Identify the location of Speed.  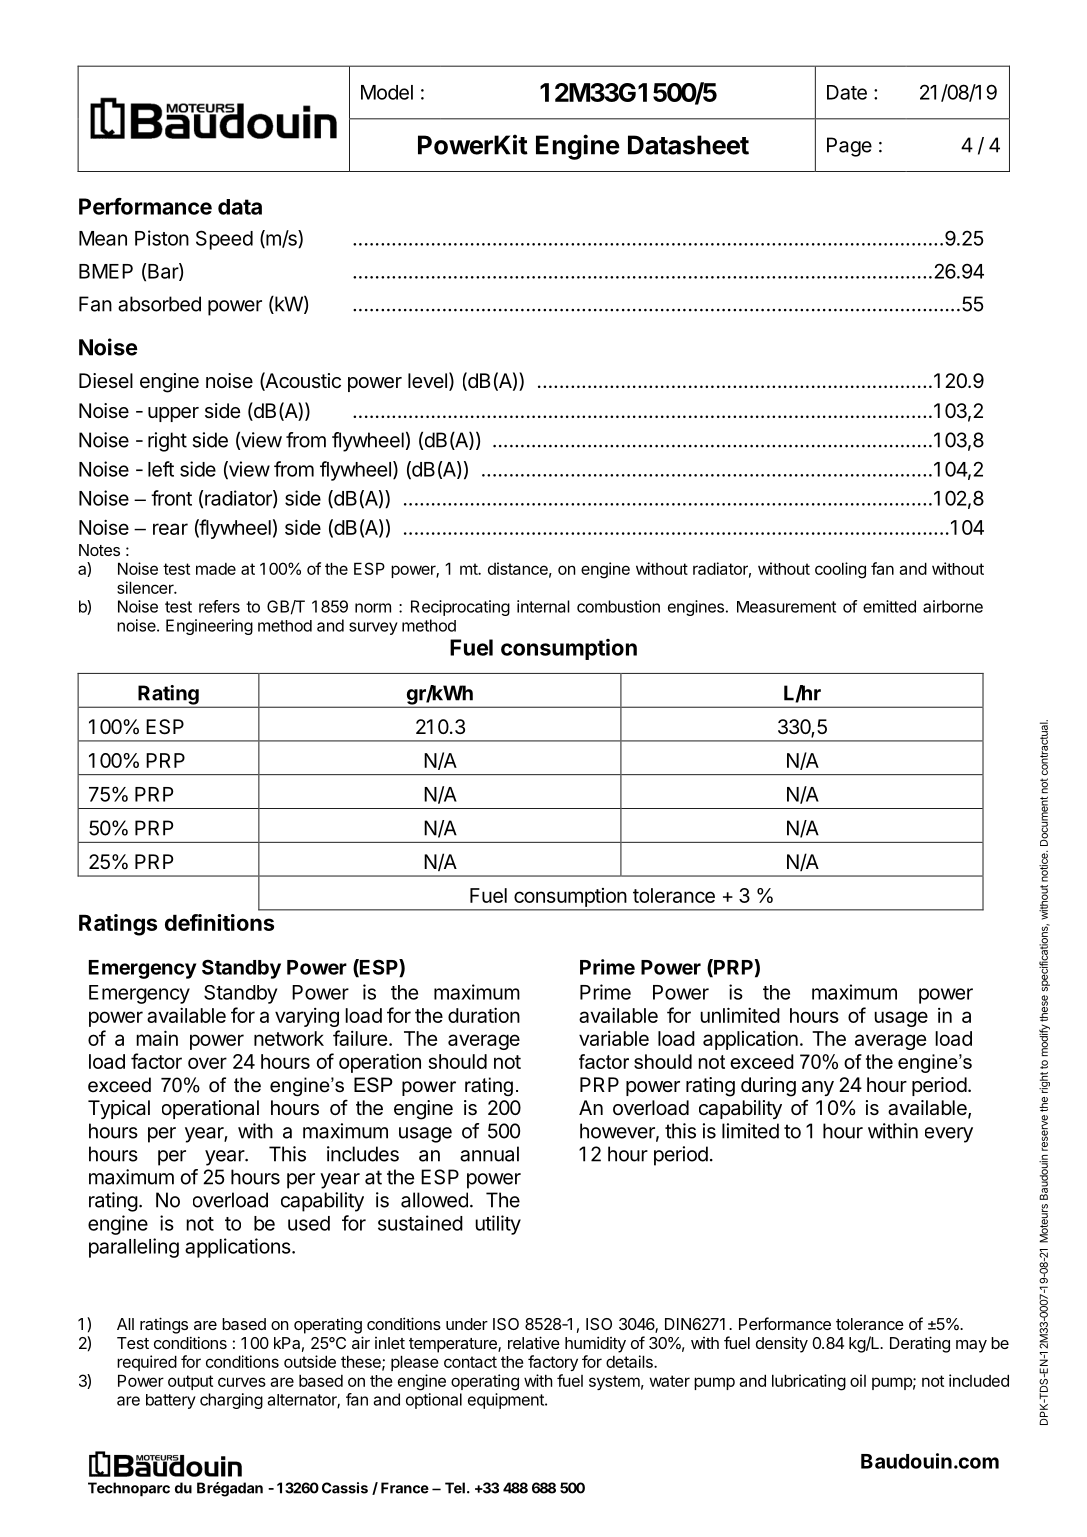
(224, 240).
